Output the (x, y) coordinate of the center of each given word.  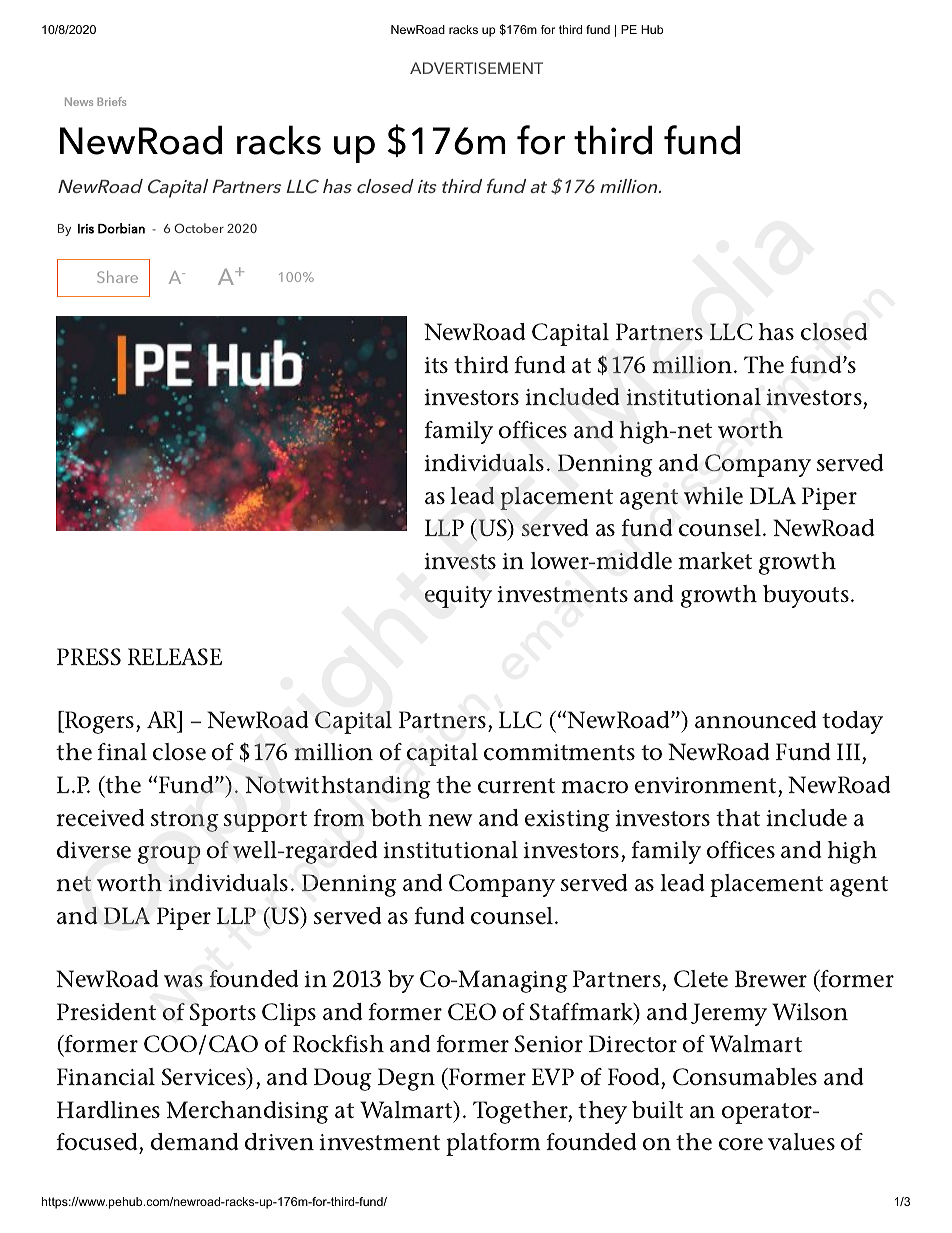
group (169, 855)
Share (117, 277)
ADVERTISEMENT (476, 68)
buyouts (806, 596)
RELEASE (175, 657)
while (713, 496)
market (715, 561)
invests (460, 561)
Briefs (111, 101)
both (396, 818)
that (738, 818)
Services (205, 1077)
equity (458, 597)
